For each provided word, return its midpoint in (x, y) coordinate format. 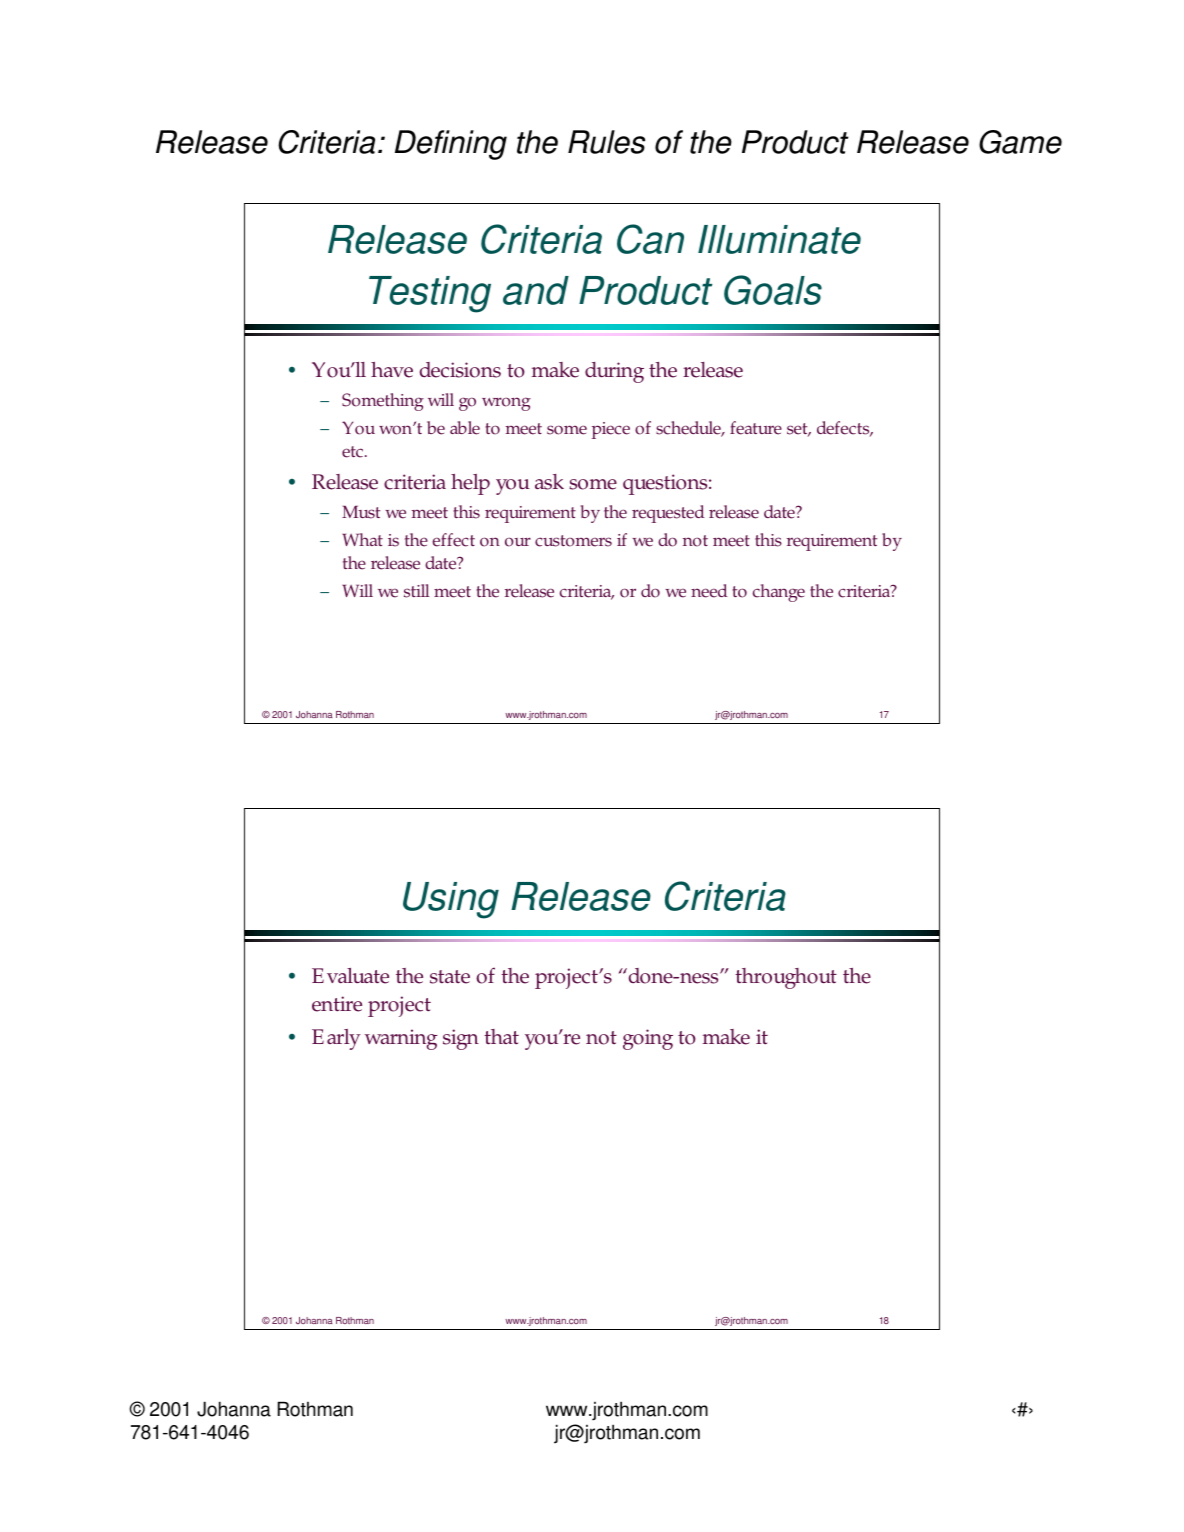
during (614, 372)
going (648, 1039)
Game (1020, 142)
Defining (451, 145)
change (779, 593)
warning (401, 1039)
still (417, 591)
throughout (786, 978)
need (709, 591)
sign (461, 1039)
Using (451, 900)
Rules (606, 142)
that (501, 1036)
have (392, 370)
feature (756, 428)
